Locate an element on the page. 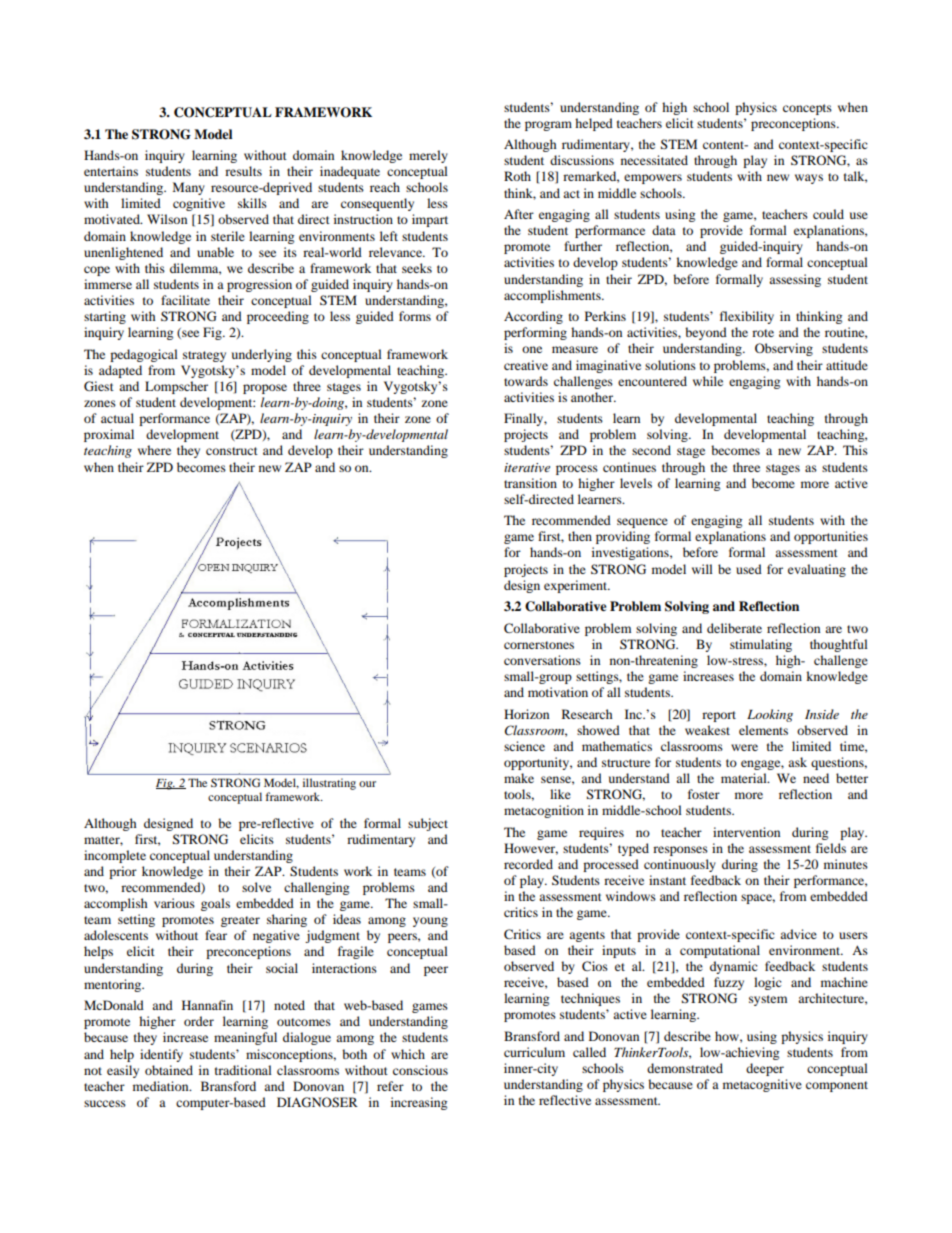 The width and height of the document is (952, 1233). concepts is located at coordinates (807, 109).
